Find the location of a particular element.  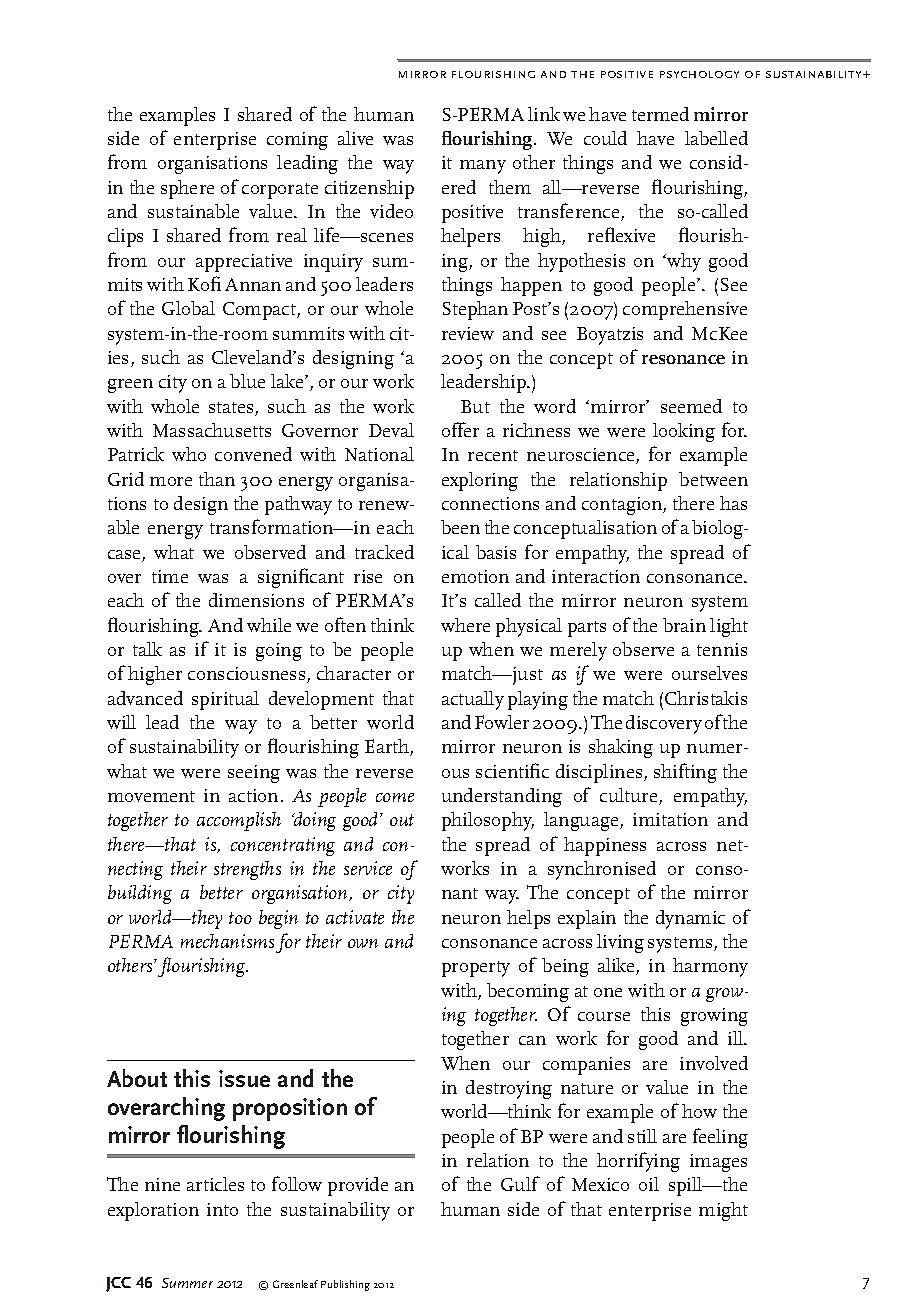

ourselves is located at coordinates (709, 673).
